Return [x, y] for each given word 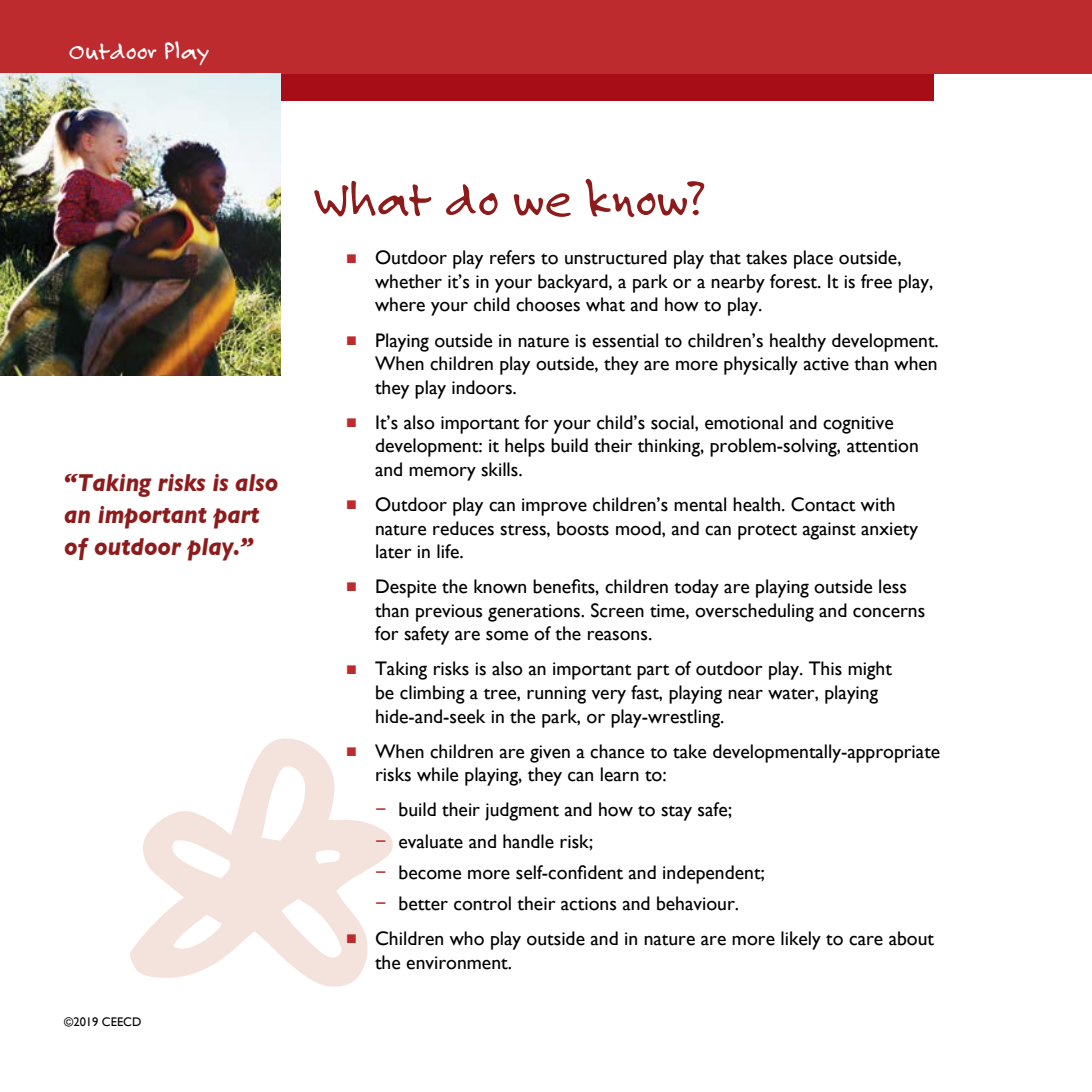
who [466, 938]
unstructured [616, 257]
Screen [617, 610]
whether [408, 281]
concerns [889, 612]
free [876, 281]
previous [449, 613]
